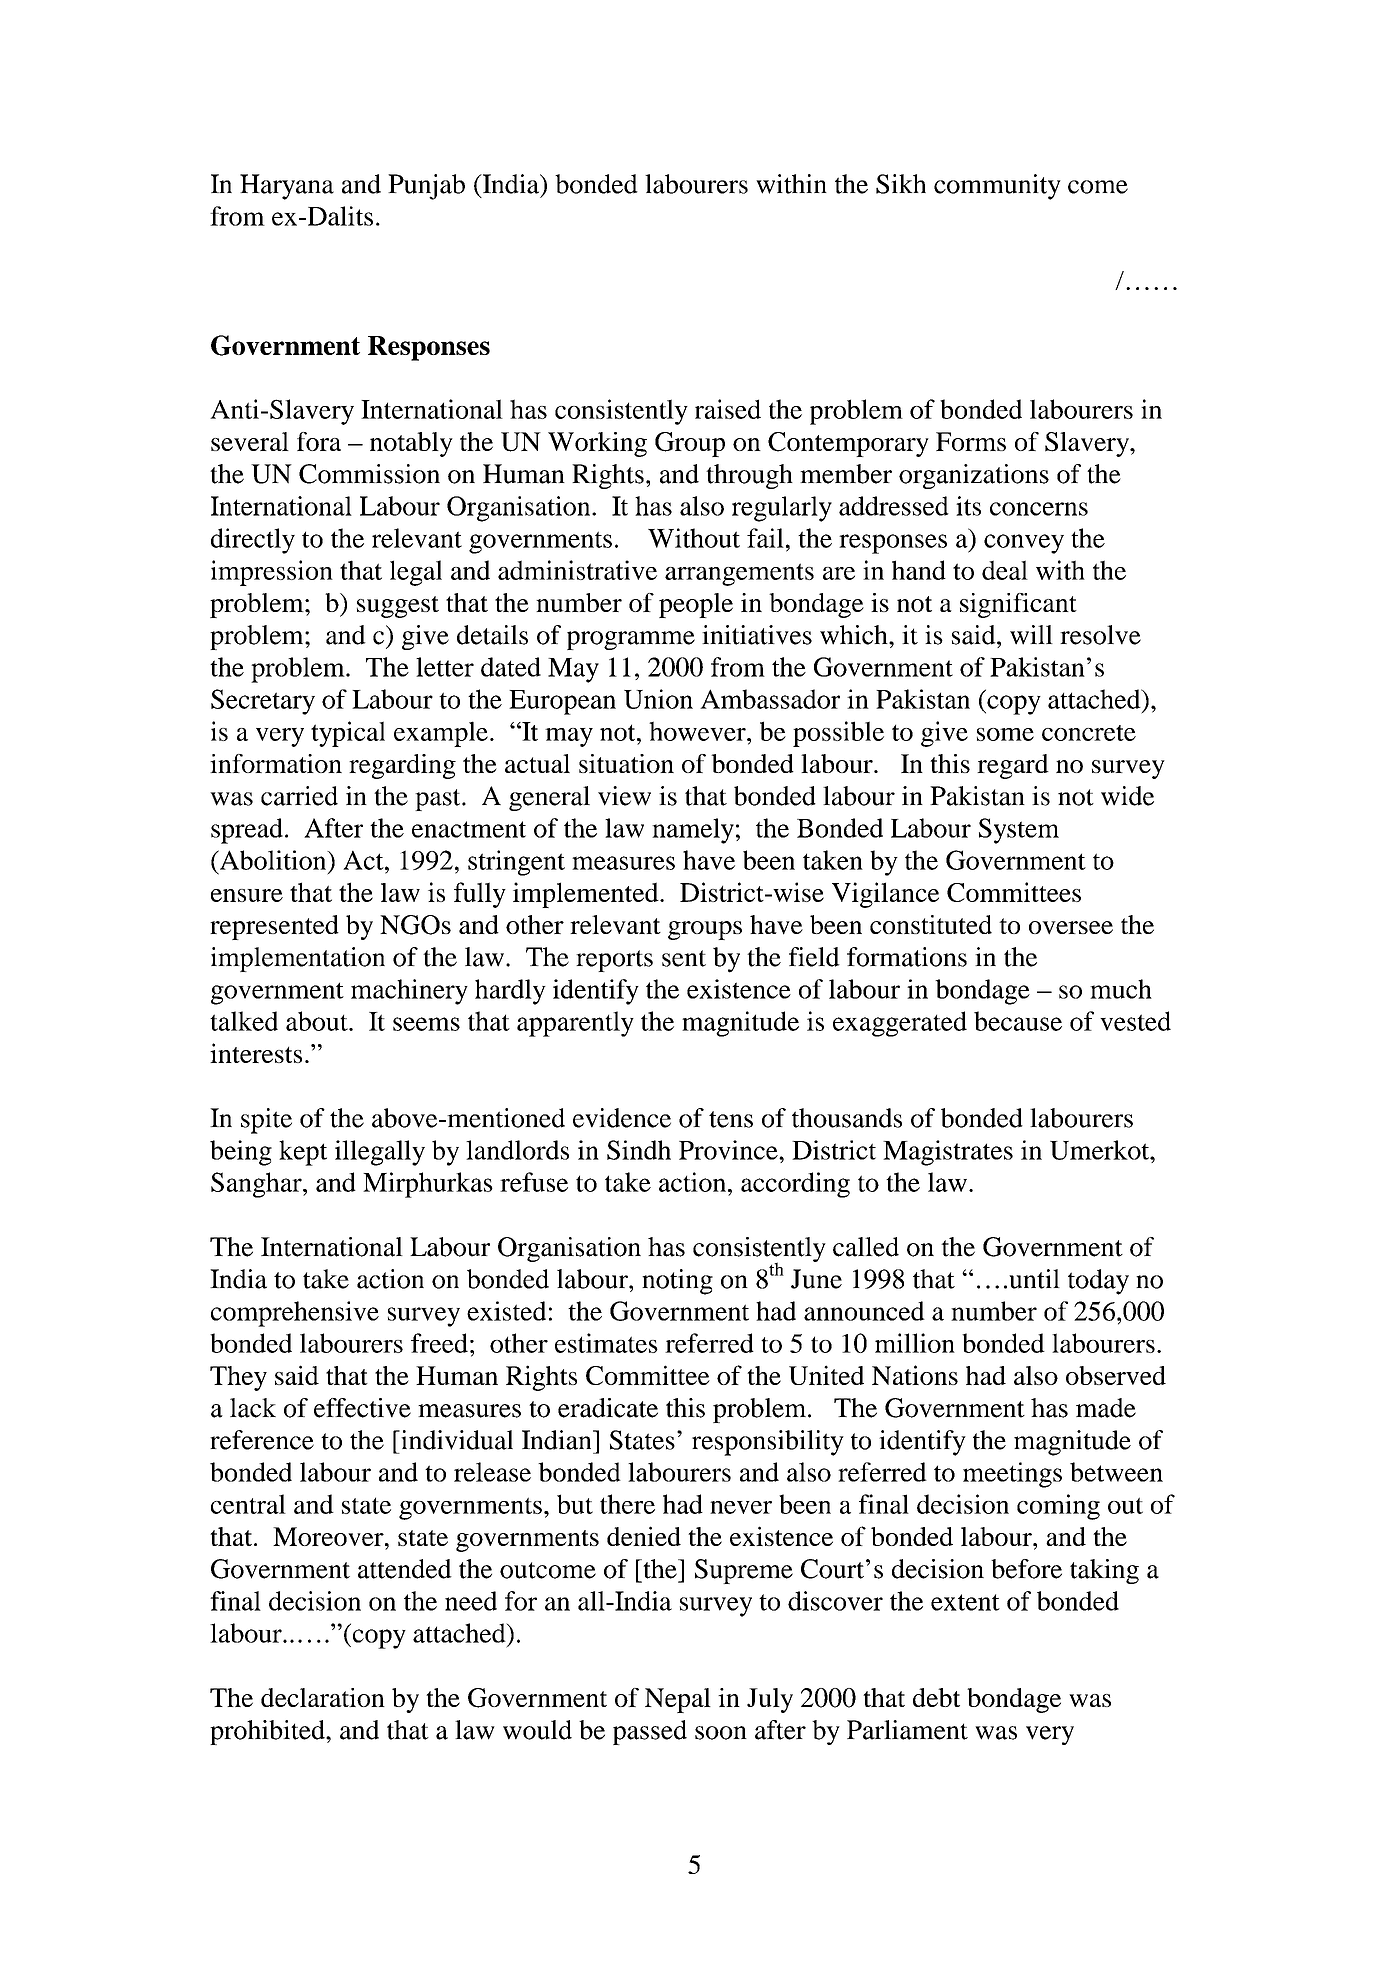 This screenshot has height=1965, width=1389. I want to click on noting, so click(677, 1282).
